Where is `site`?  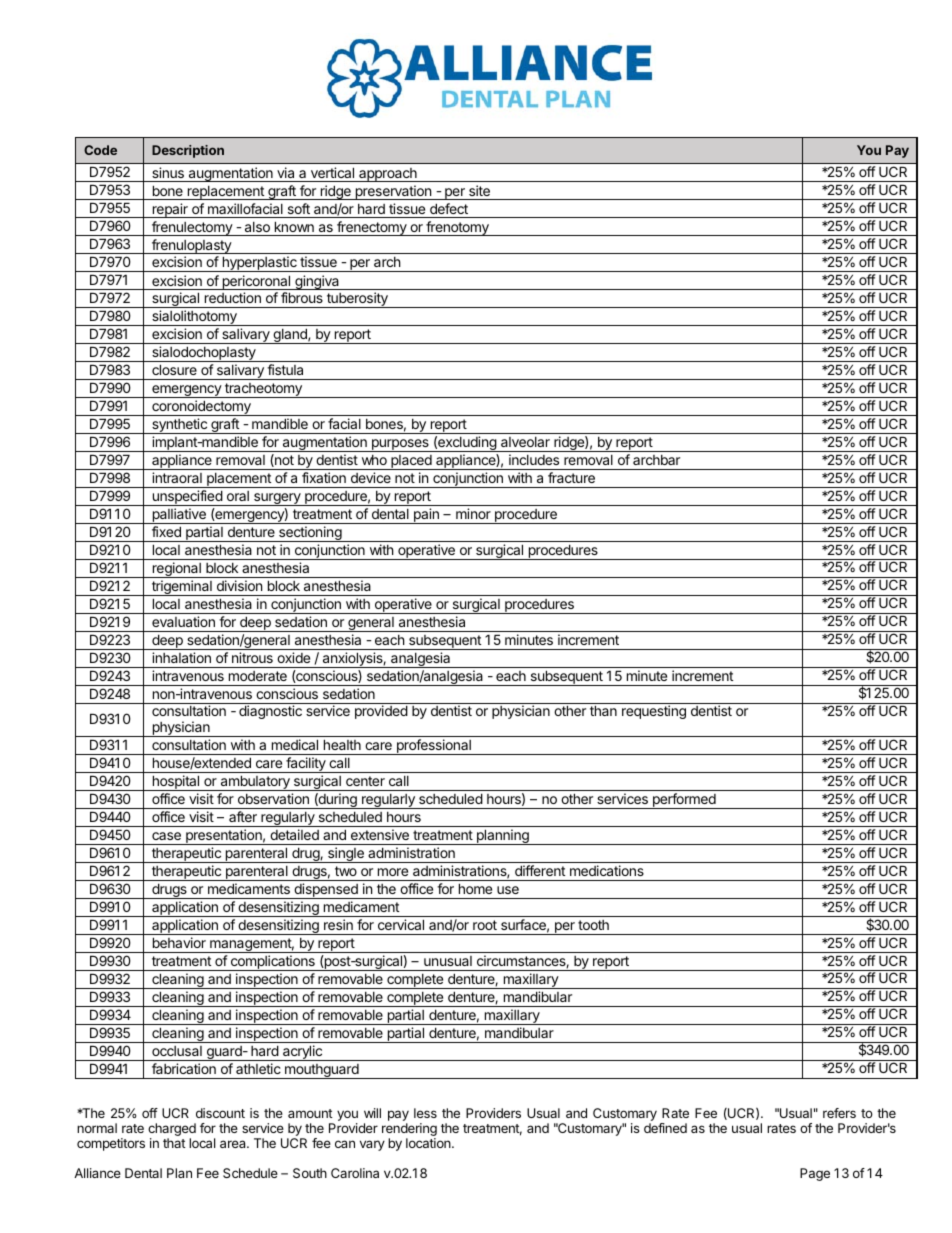 site is located at coordinates (479, 190).
